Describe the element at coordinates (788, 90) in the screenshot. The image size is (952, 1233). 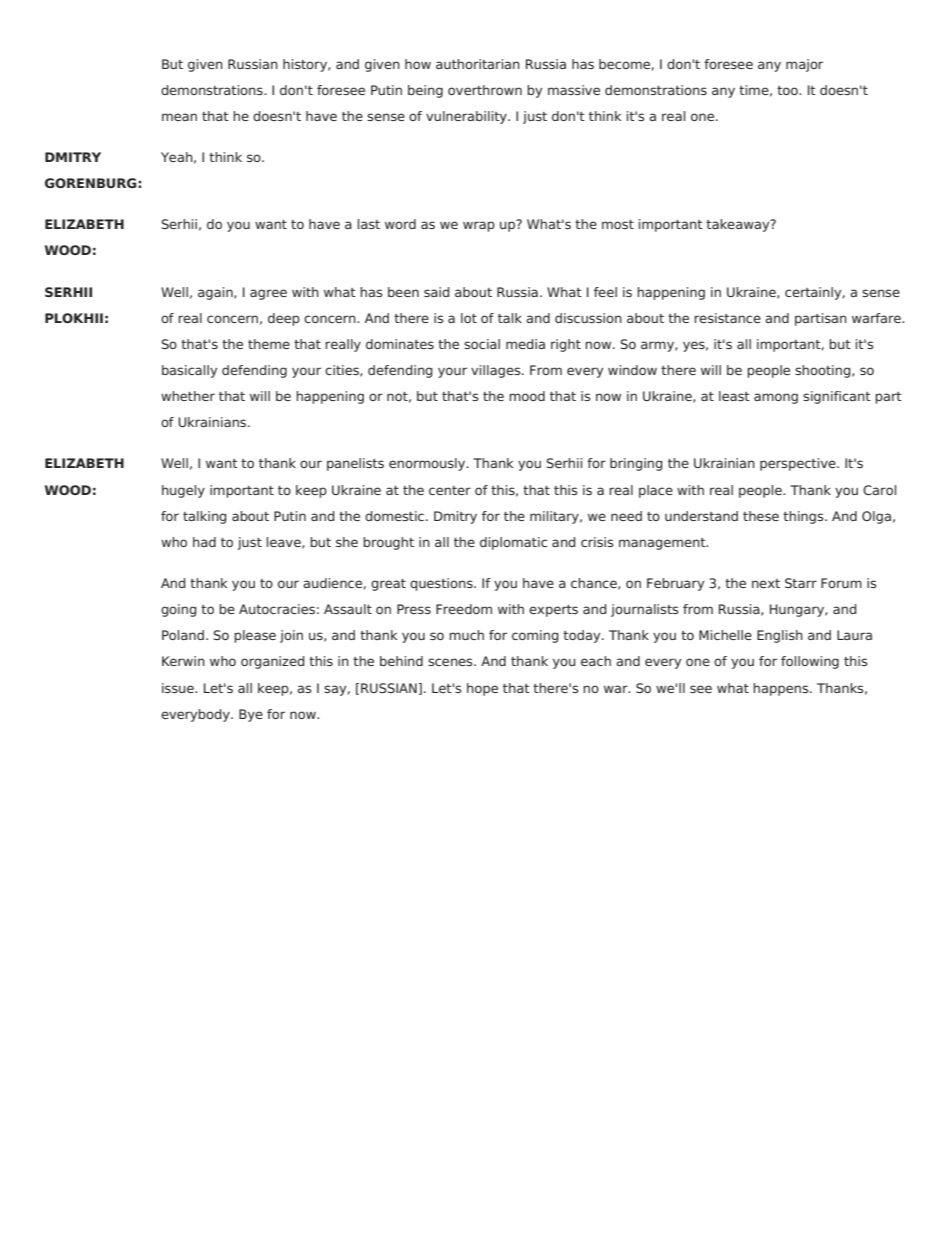
I see `too` at that location.
